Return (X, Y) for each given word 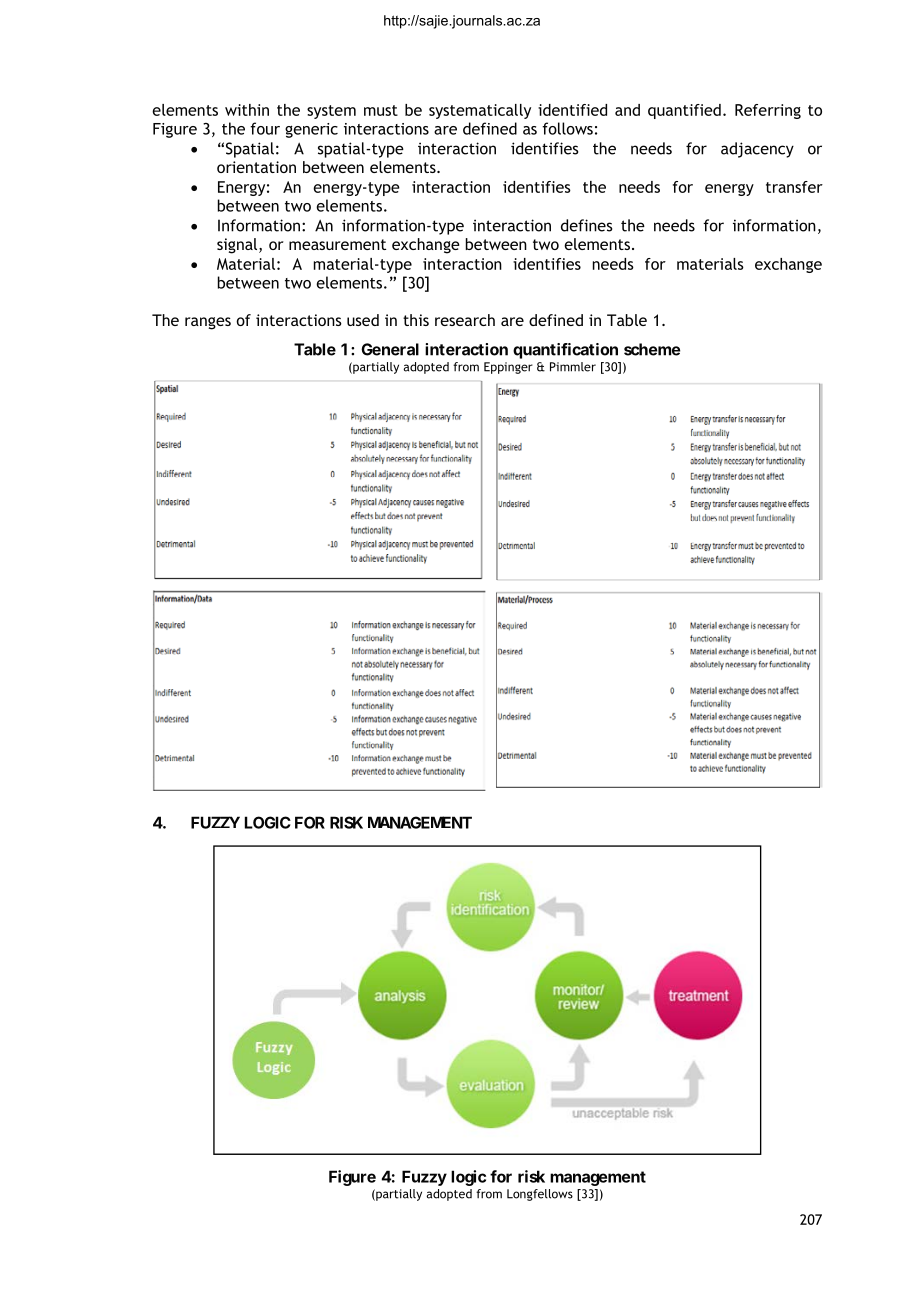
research (465, 320)
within (247, 110)
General (390, 349)
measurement (337, 244)
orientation (256, 167)
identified (572, 110)
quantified (684, 111)
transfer (794, 187)
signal (238, 246)
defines (586, 225)
